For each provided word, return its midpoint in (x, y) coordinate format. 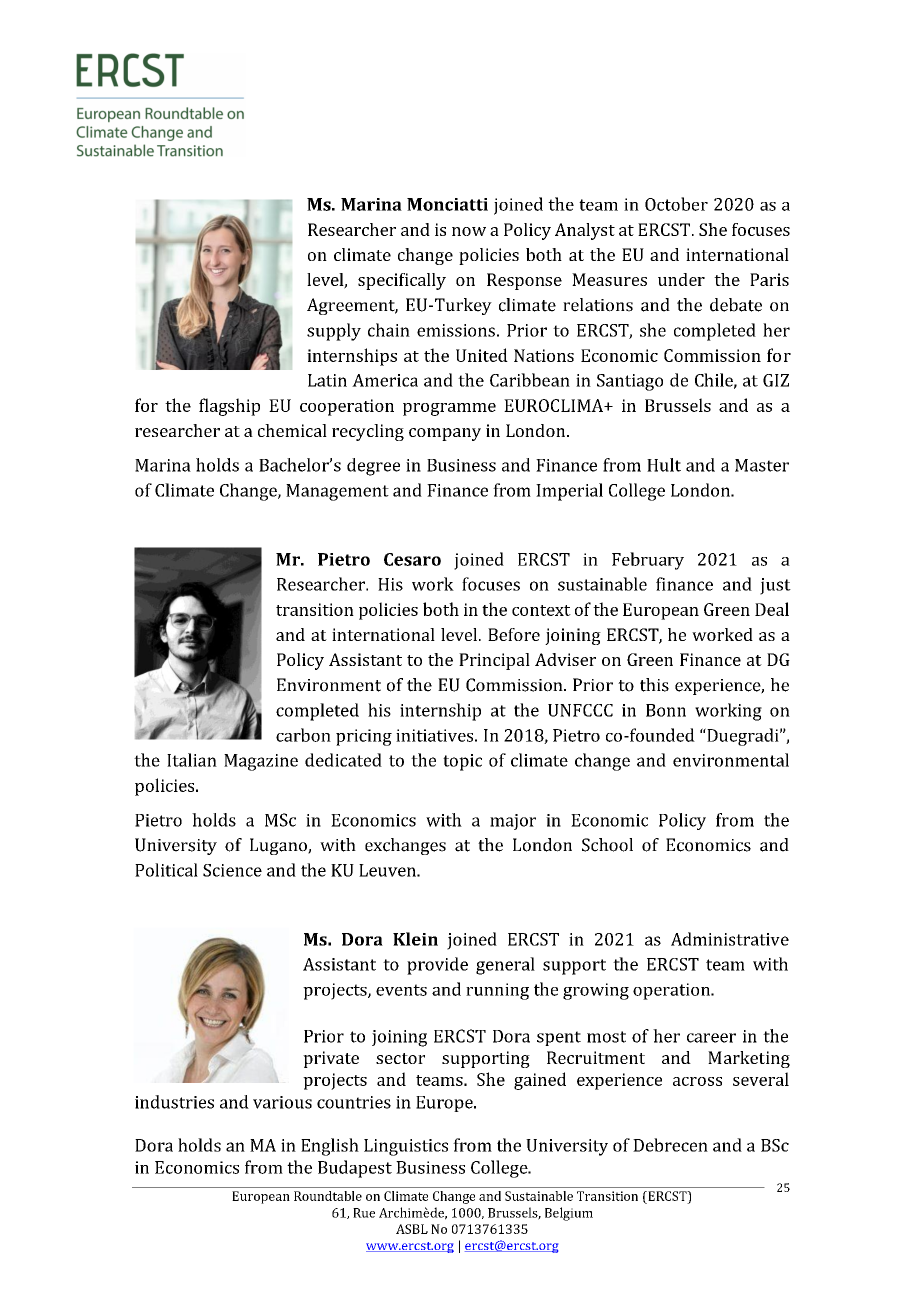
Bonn (666, 710)
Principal (494, 661)
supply (334, 332)
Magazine (261, 762)
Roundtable (328, 1196)
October (676, 204)
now (469, 231)
